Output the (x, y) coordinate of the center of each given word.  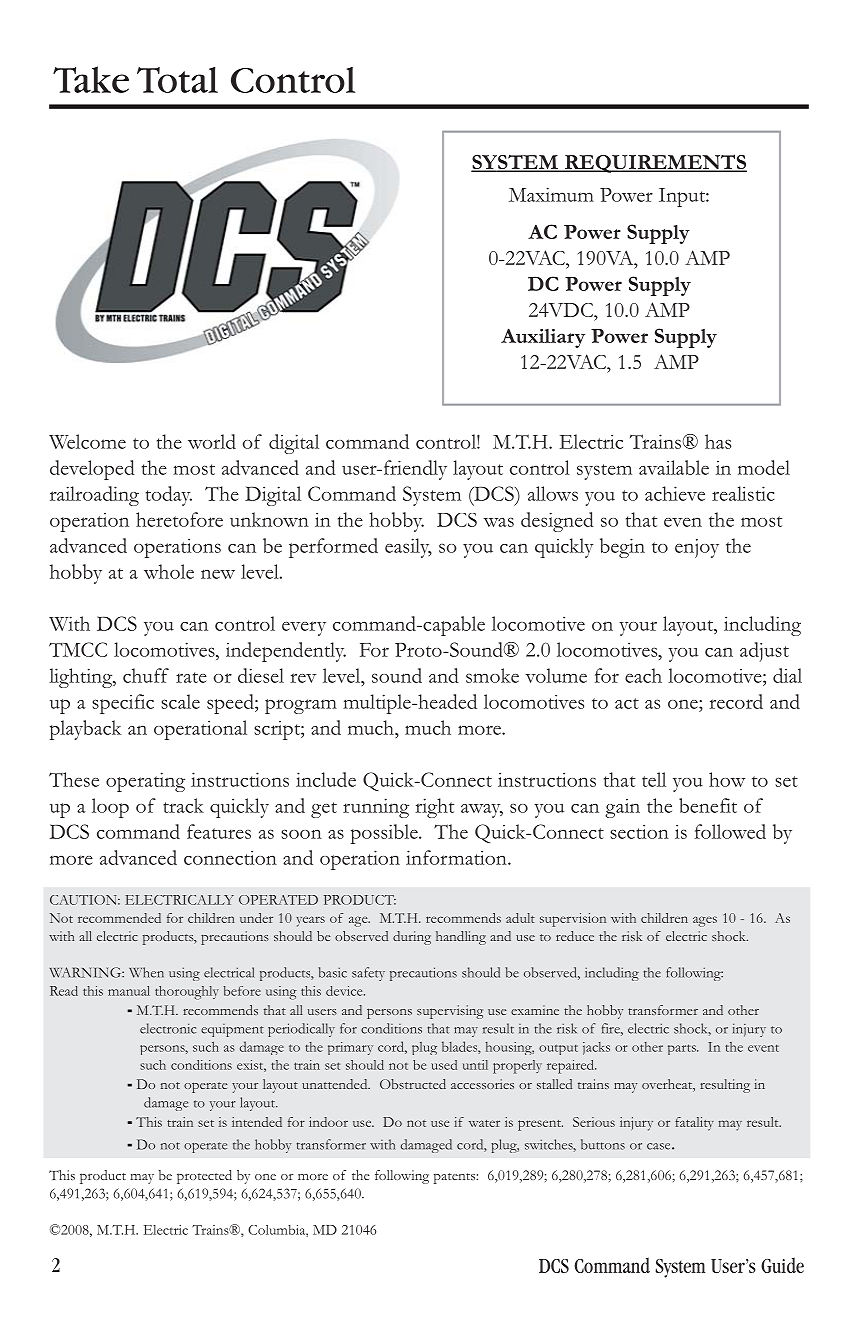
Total (177, 80)
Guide (782, 1265)
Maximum (551, 194)
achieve (675, 493)
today (169, 496)
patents (455, 1178)
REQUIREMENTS (655, 163)
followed (730, 831)
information (457, 857)
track (183, 805)
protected (204, 1177)
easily (408, 548)
